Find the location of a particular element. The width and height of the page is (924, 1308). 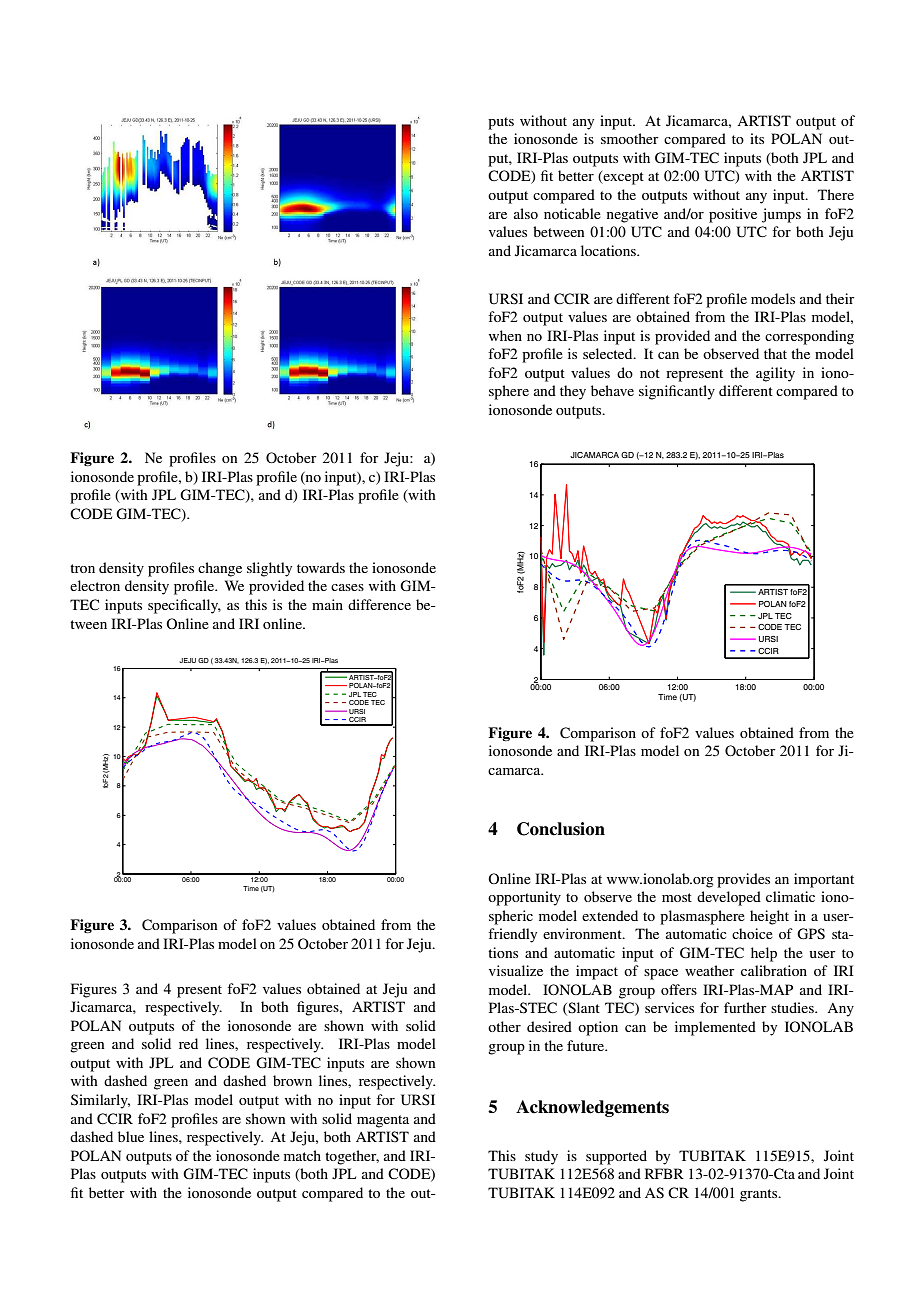

its is located at coordinates (757, 138).
